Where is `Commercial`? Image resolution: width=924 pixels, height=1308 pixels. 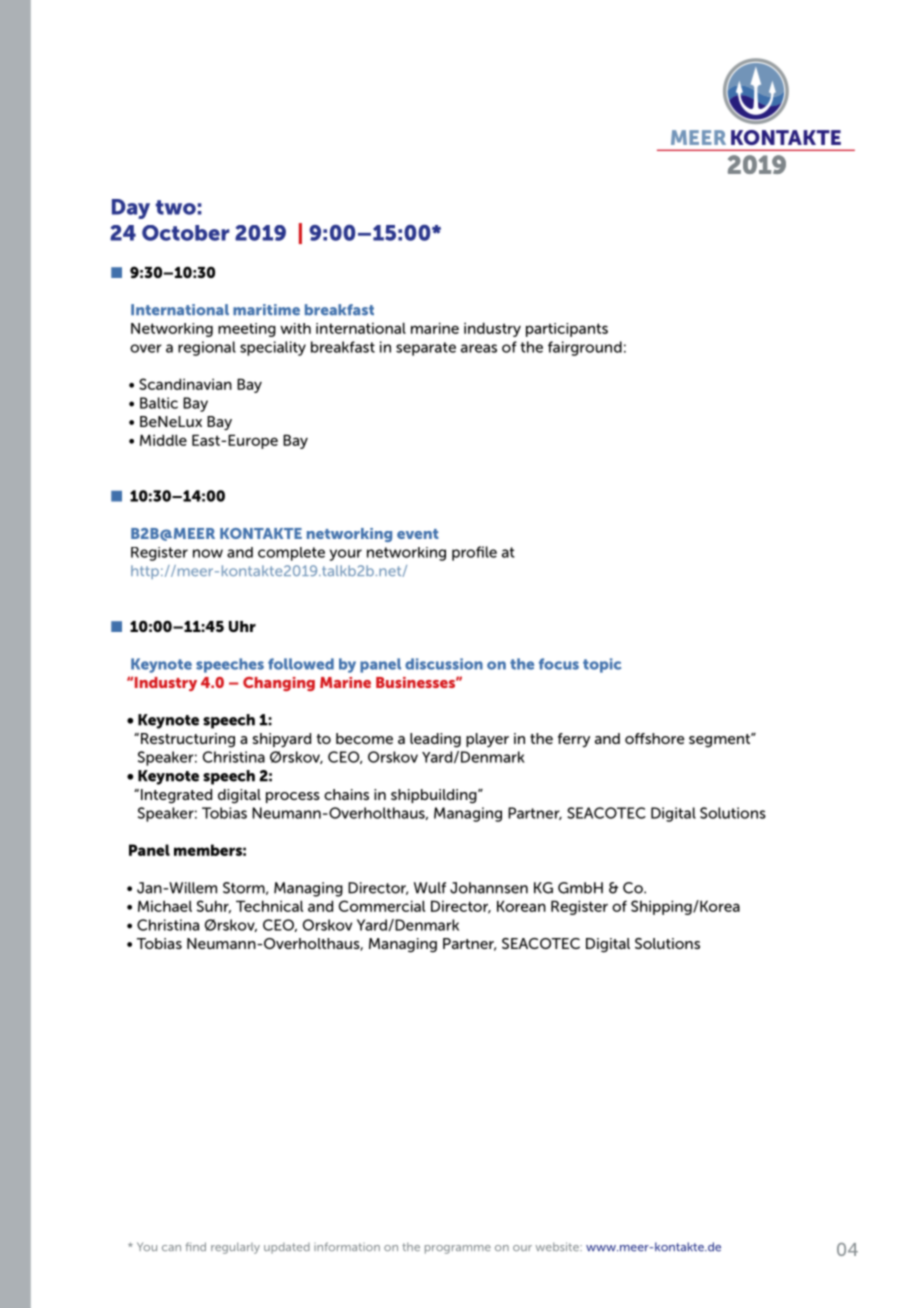
Commercial is located at coordinates (382, 906).
